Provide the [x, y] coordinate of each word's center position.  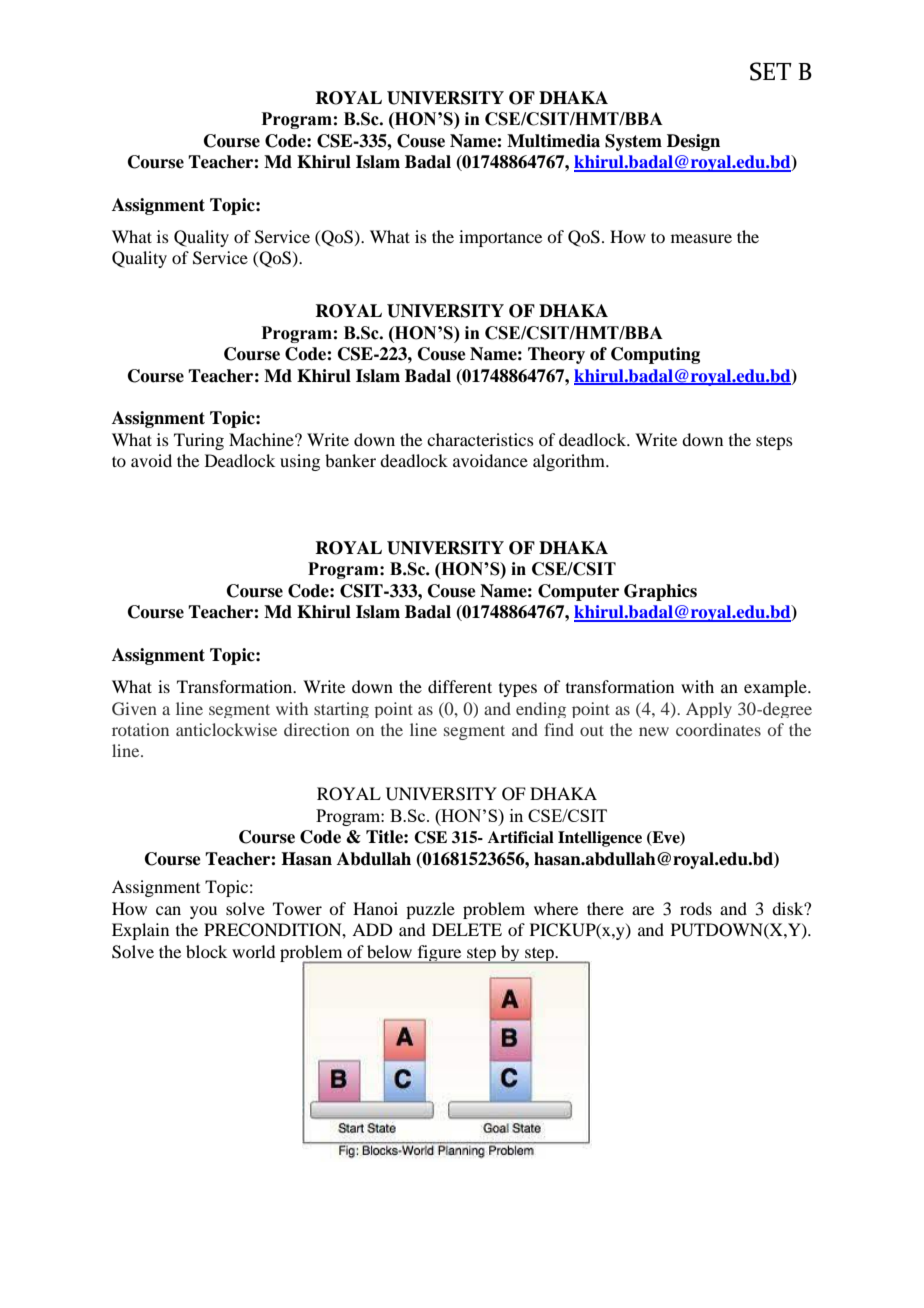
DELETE [467, 929]
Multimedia [553, 141]
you [203, 912]
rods [696, 908]
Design [693, 142]
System [633, 142]
